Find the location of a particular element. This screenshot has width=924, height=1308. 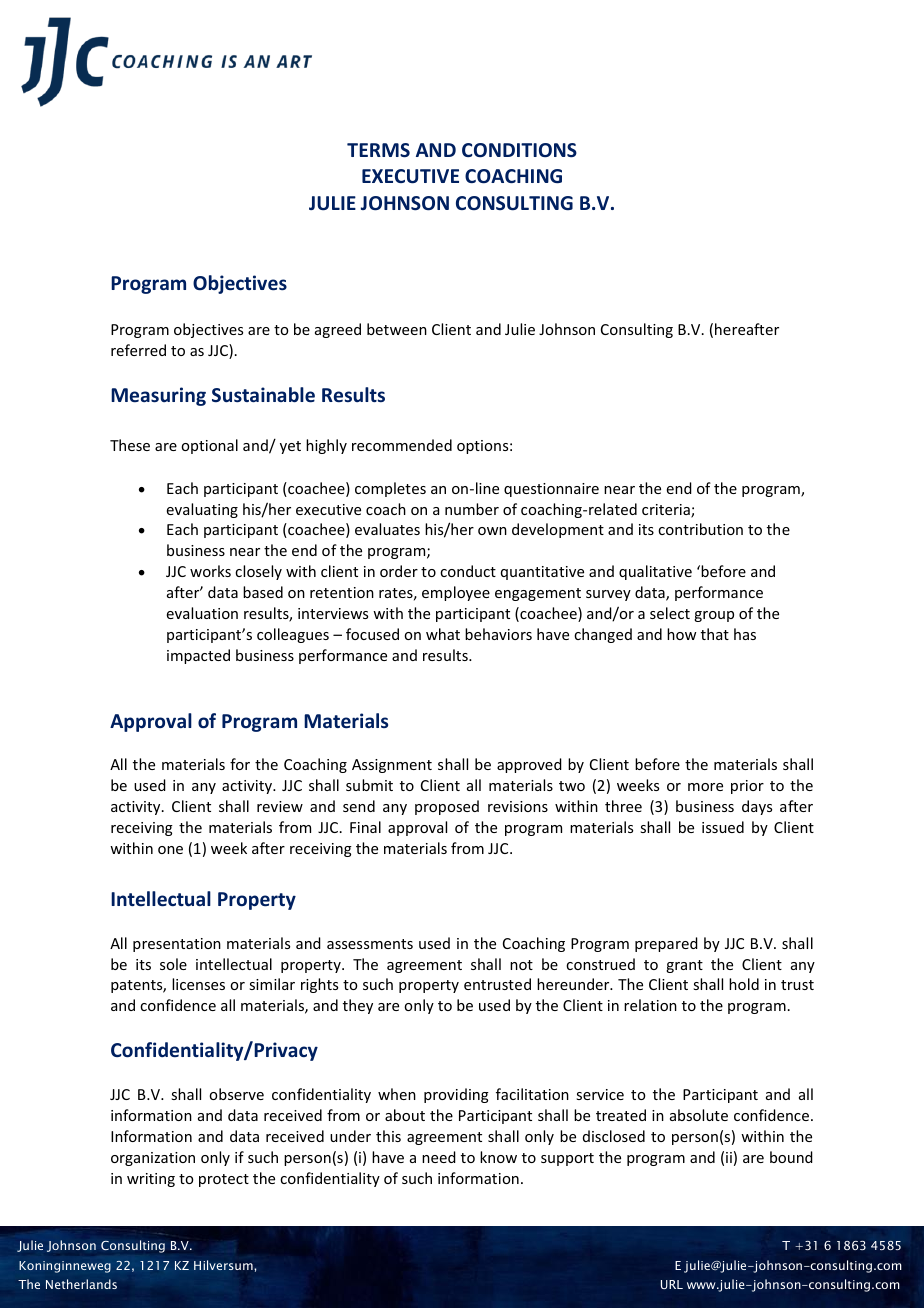

Hilversum is located at coordinates (224, 1265).
